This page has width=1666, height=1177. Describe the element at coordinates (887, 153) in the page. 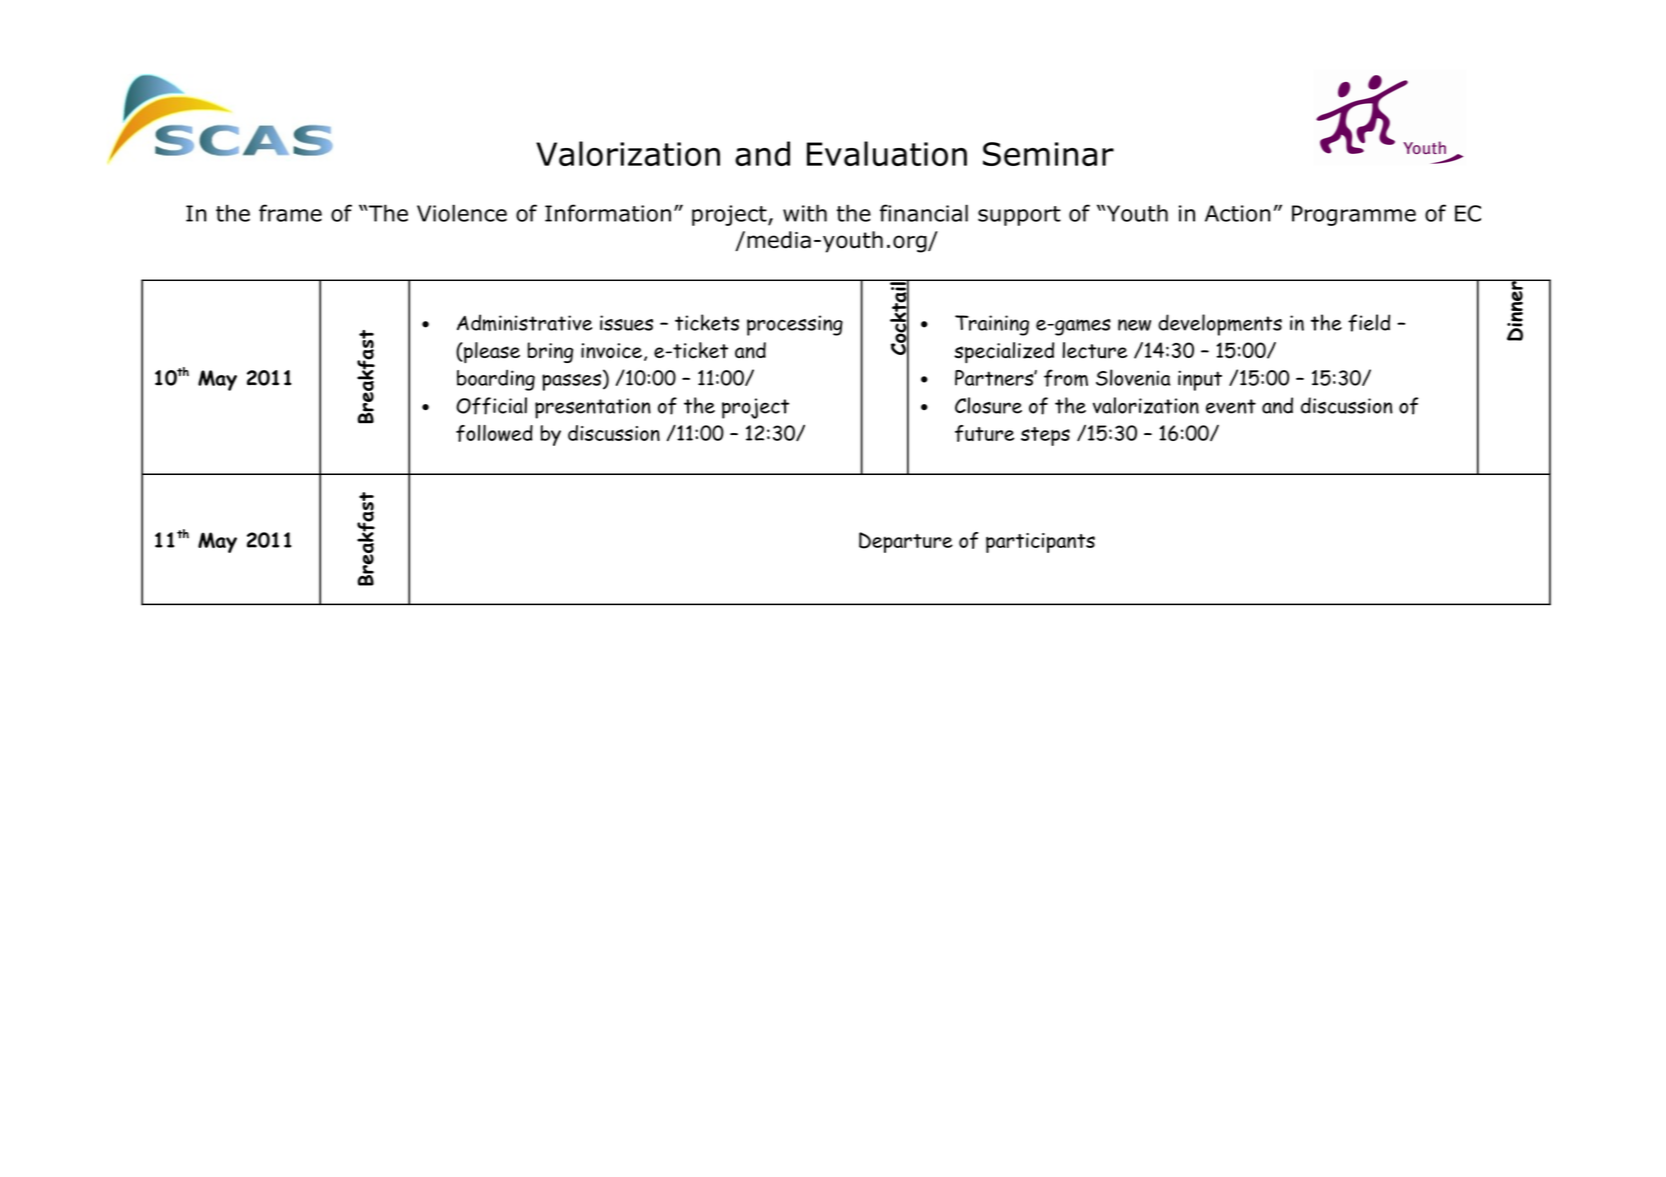

I see `Evaluation` at that location.
